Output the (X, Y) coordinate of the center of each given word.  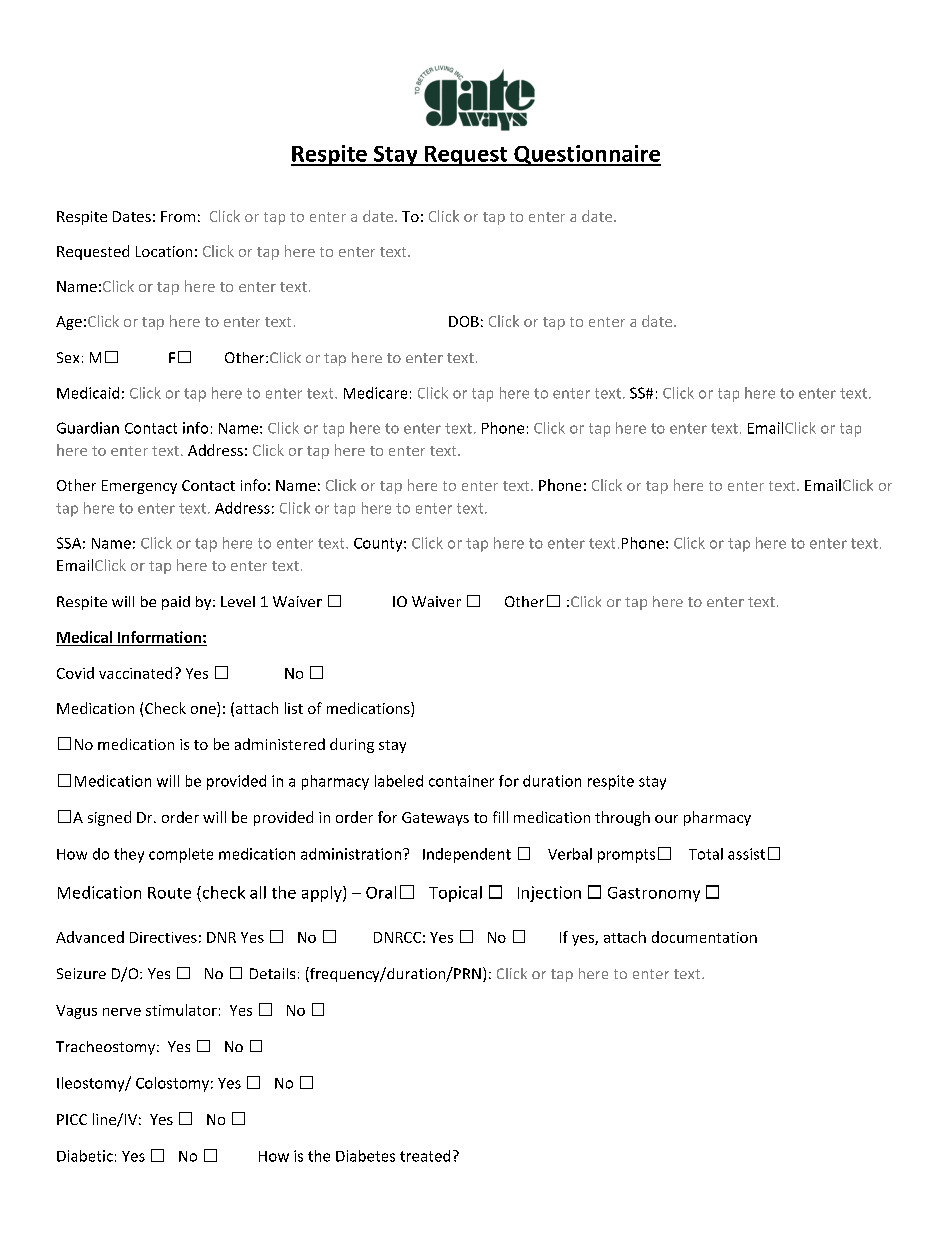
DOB (464, 321)
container (461, 781)
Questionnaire (586, 155)
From (178, 216)
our (666, 819)
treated (425, 1156)
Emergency (139, 487)
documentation (704, 937)
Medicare (375, 393)
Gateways (435, 819)
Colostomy (172, 1084)
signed (109, 818)
